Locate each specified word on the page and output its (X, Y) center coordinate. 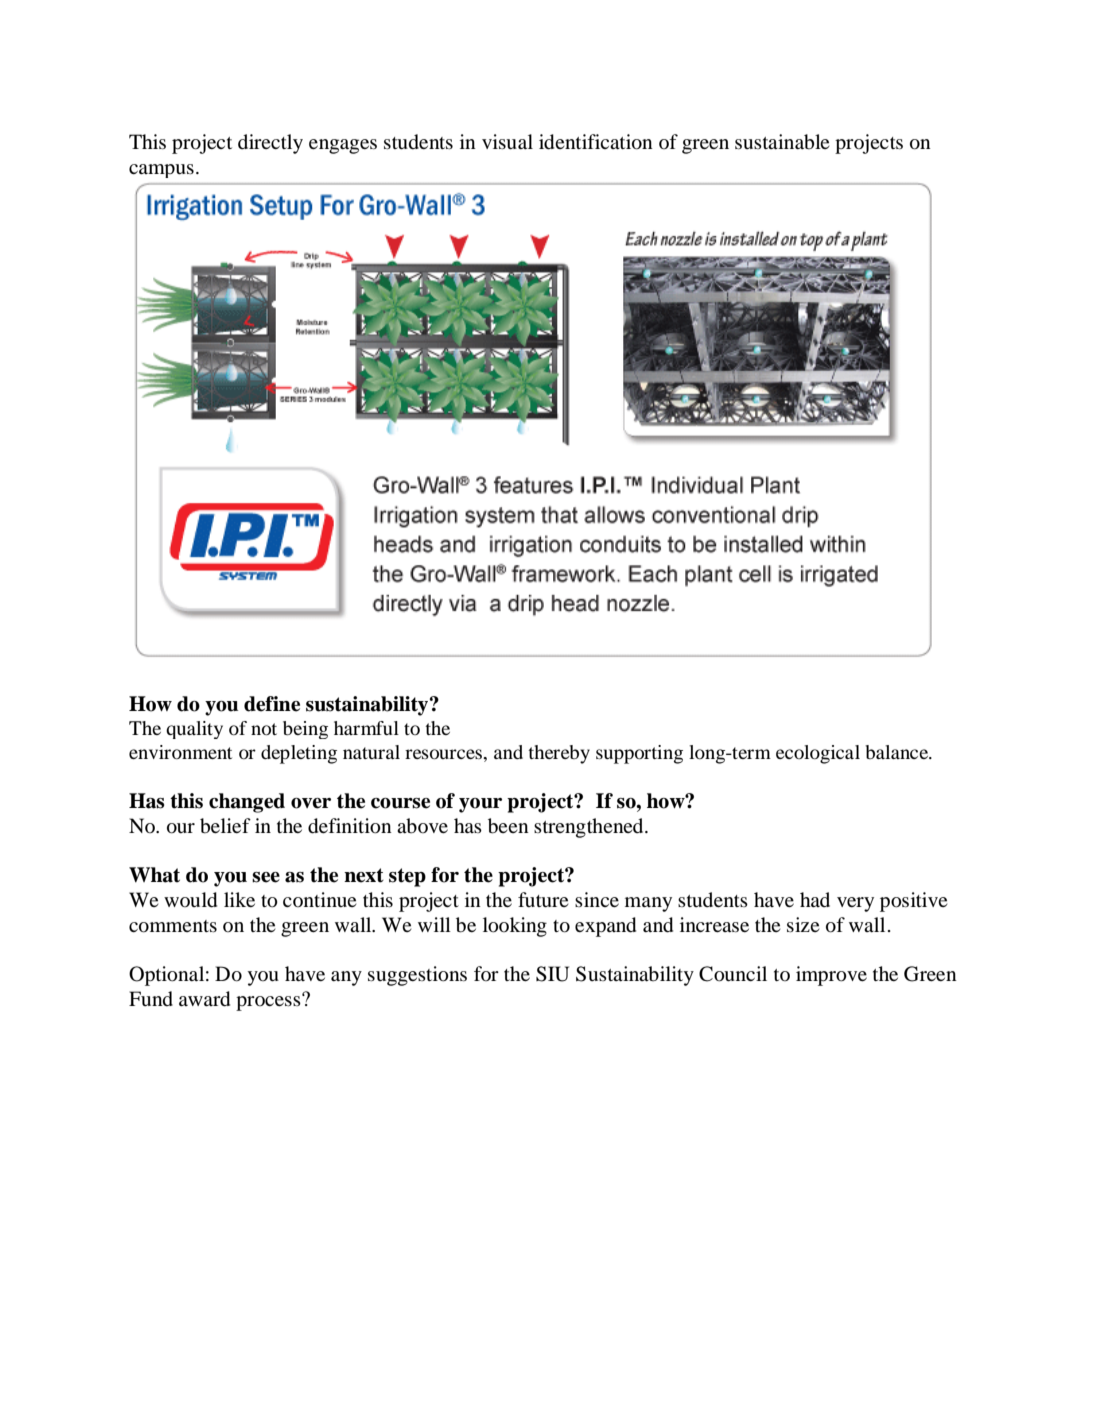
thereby (559, 754)
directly (270, 144)
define (272, 704)
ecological (818, 754)
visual (507, 142)
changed (247, 803)
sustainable (782, 142)
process (269, 1002)
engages (343, 146)
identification (596, 142)
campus (161, 171)
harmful (366, 728)
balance (898, 752)
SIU (552, 974)
